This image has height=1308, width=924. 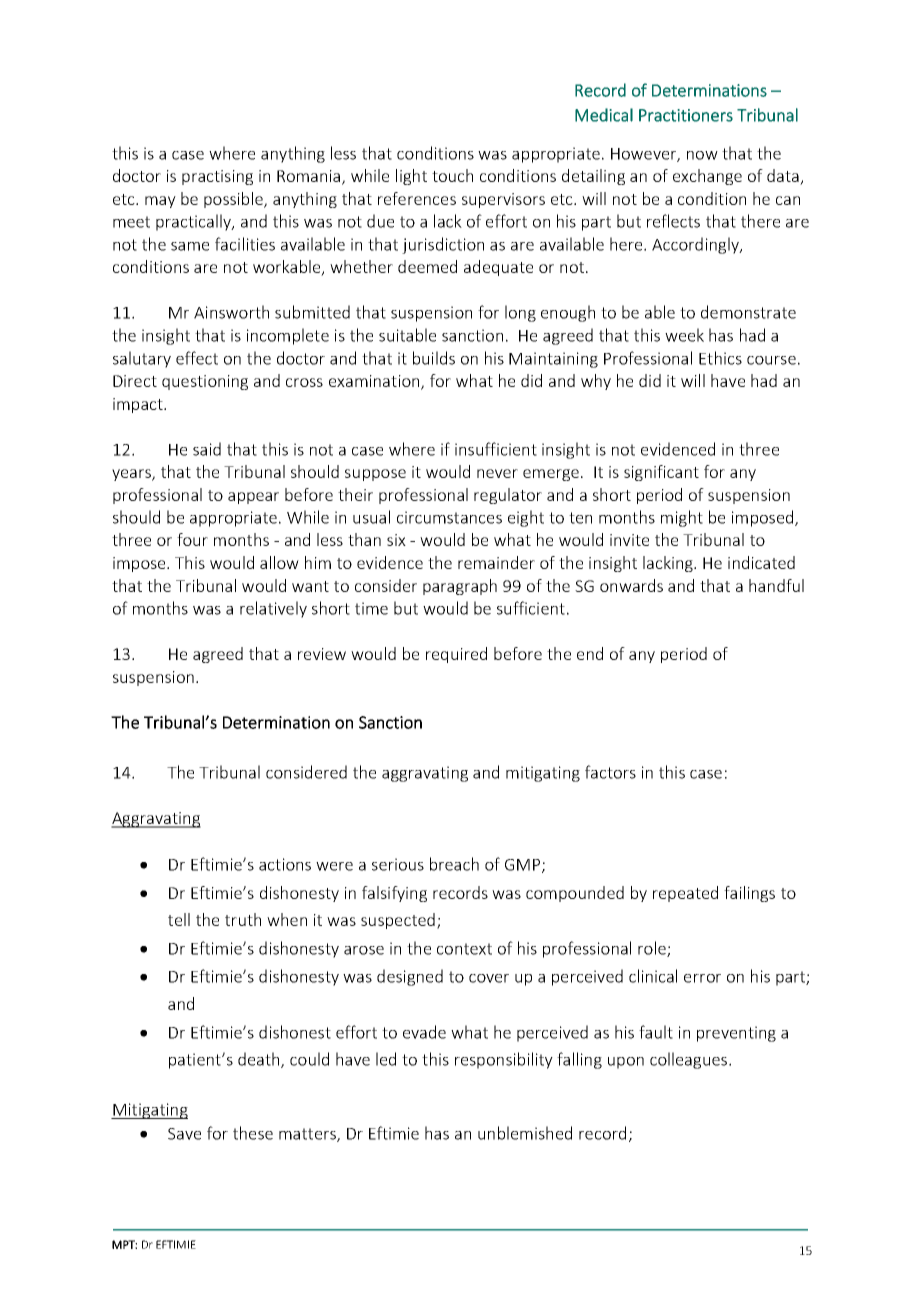 What do you see at coordinates (217, 177) in the image?
I see `practising` at bounding box center [217, 177].
